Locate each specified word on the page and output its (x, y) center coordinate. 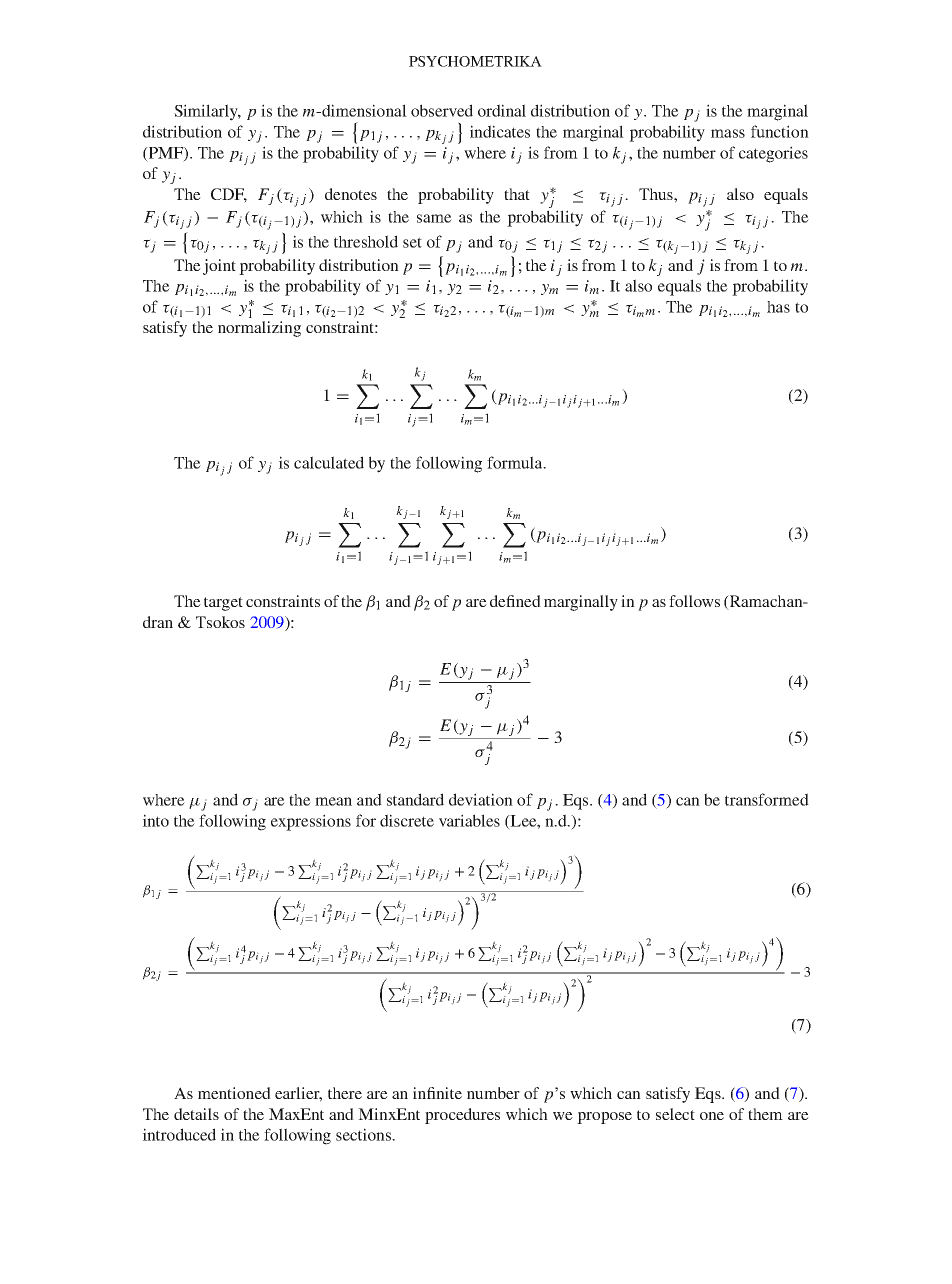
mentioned (234, 1093)
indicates (500, 131)
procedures (462, 1116)
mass (728, 133)
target (223, 604)
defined (515, 601)
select (675, 1114)
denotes (351, 194)
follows (694, 601)
